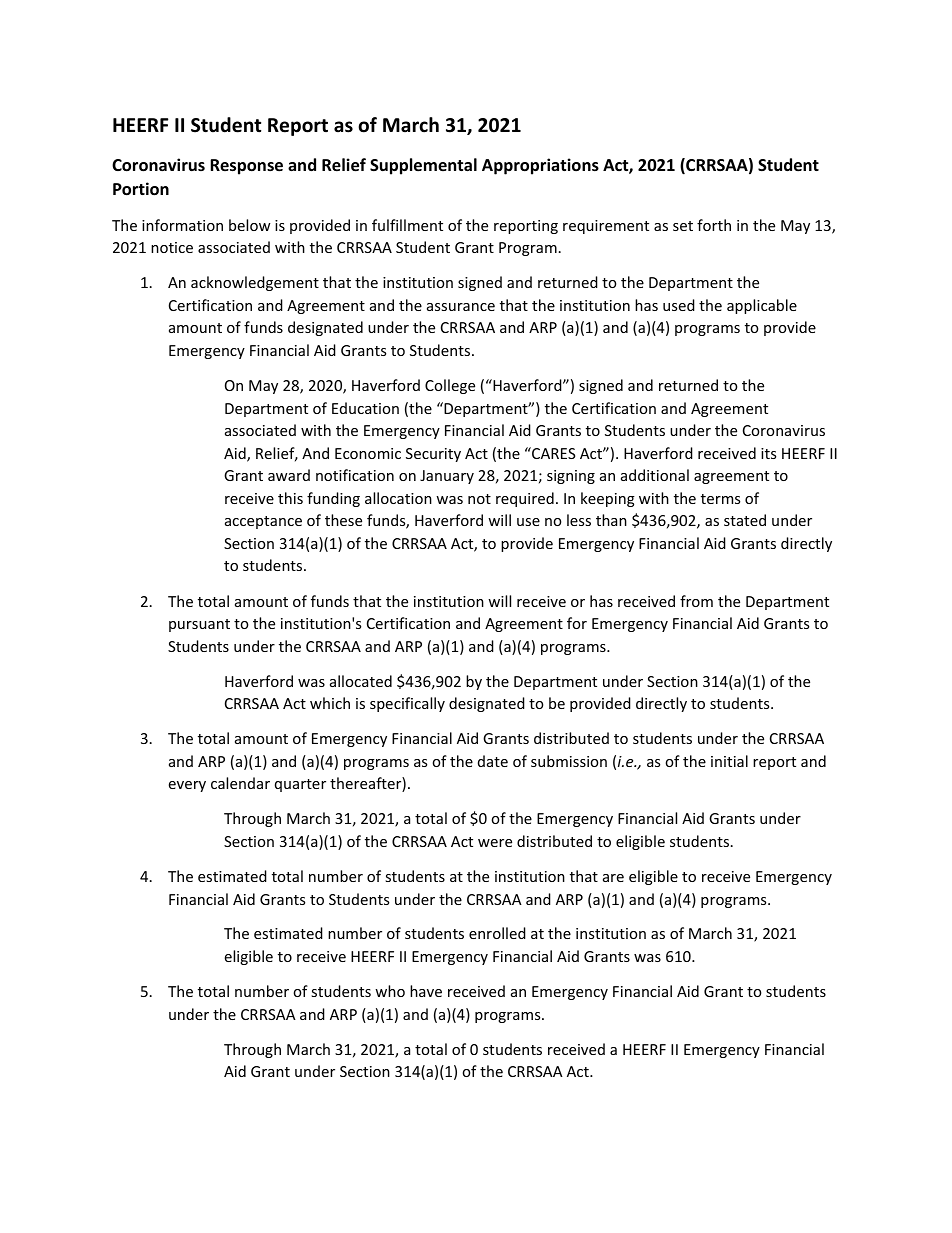  Describe the element at coordinates (729, 761) in the screenshot. I see `initial` at that location.
